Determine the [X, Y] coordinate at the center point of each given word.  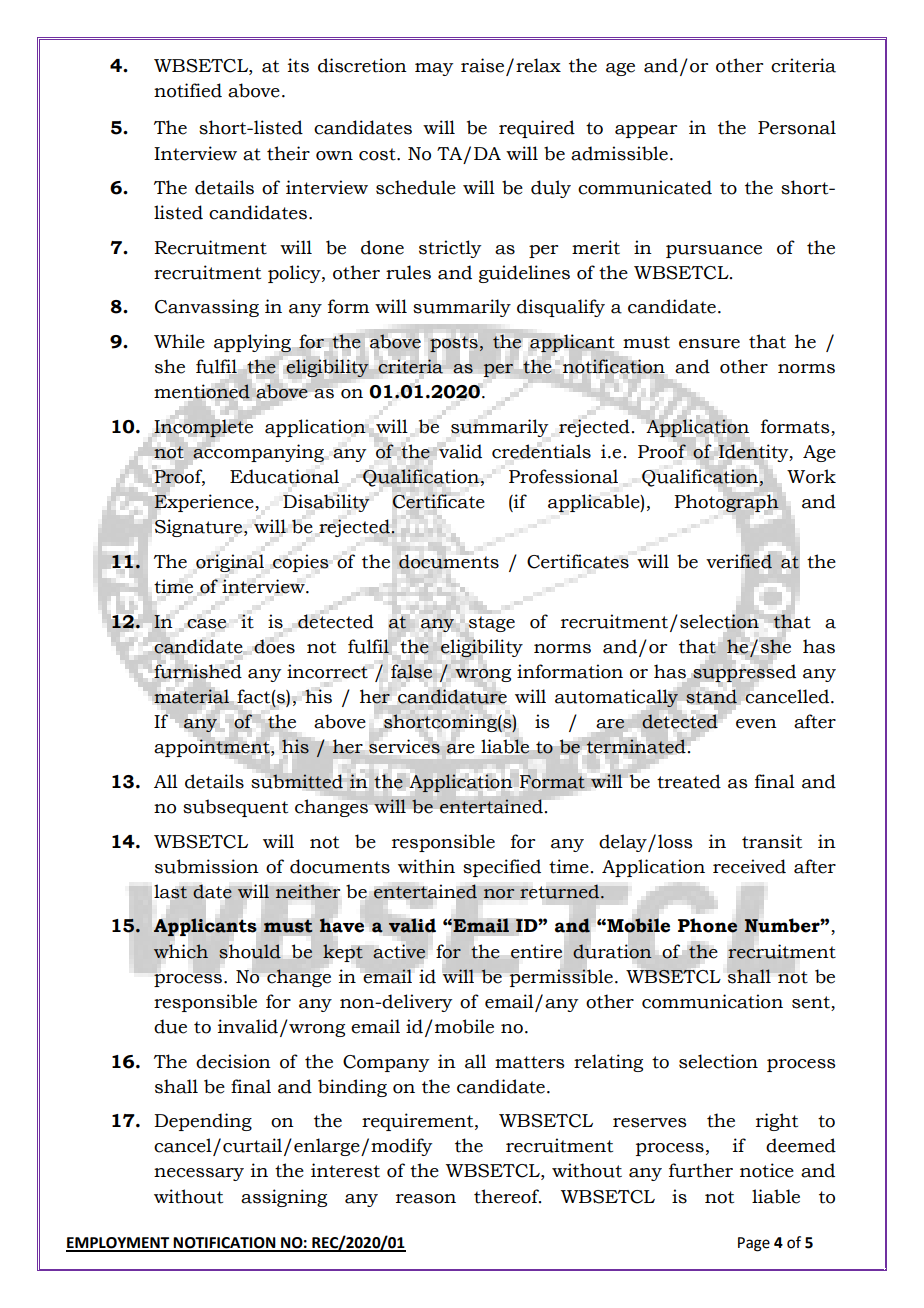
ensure [709, 344]
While [179, 341]
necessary [199, 1174]
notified [188, 90]
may [434, 69]
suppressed [744, 673]
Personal [797, 127]
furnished [198, 671]
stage [491, 623]
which [181, 951]
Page [754, 1244]
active [399, 951]
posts [454, 344]
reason [426, 1199]
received [749, 866]
